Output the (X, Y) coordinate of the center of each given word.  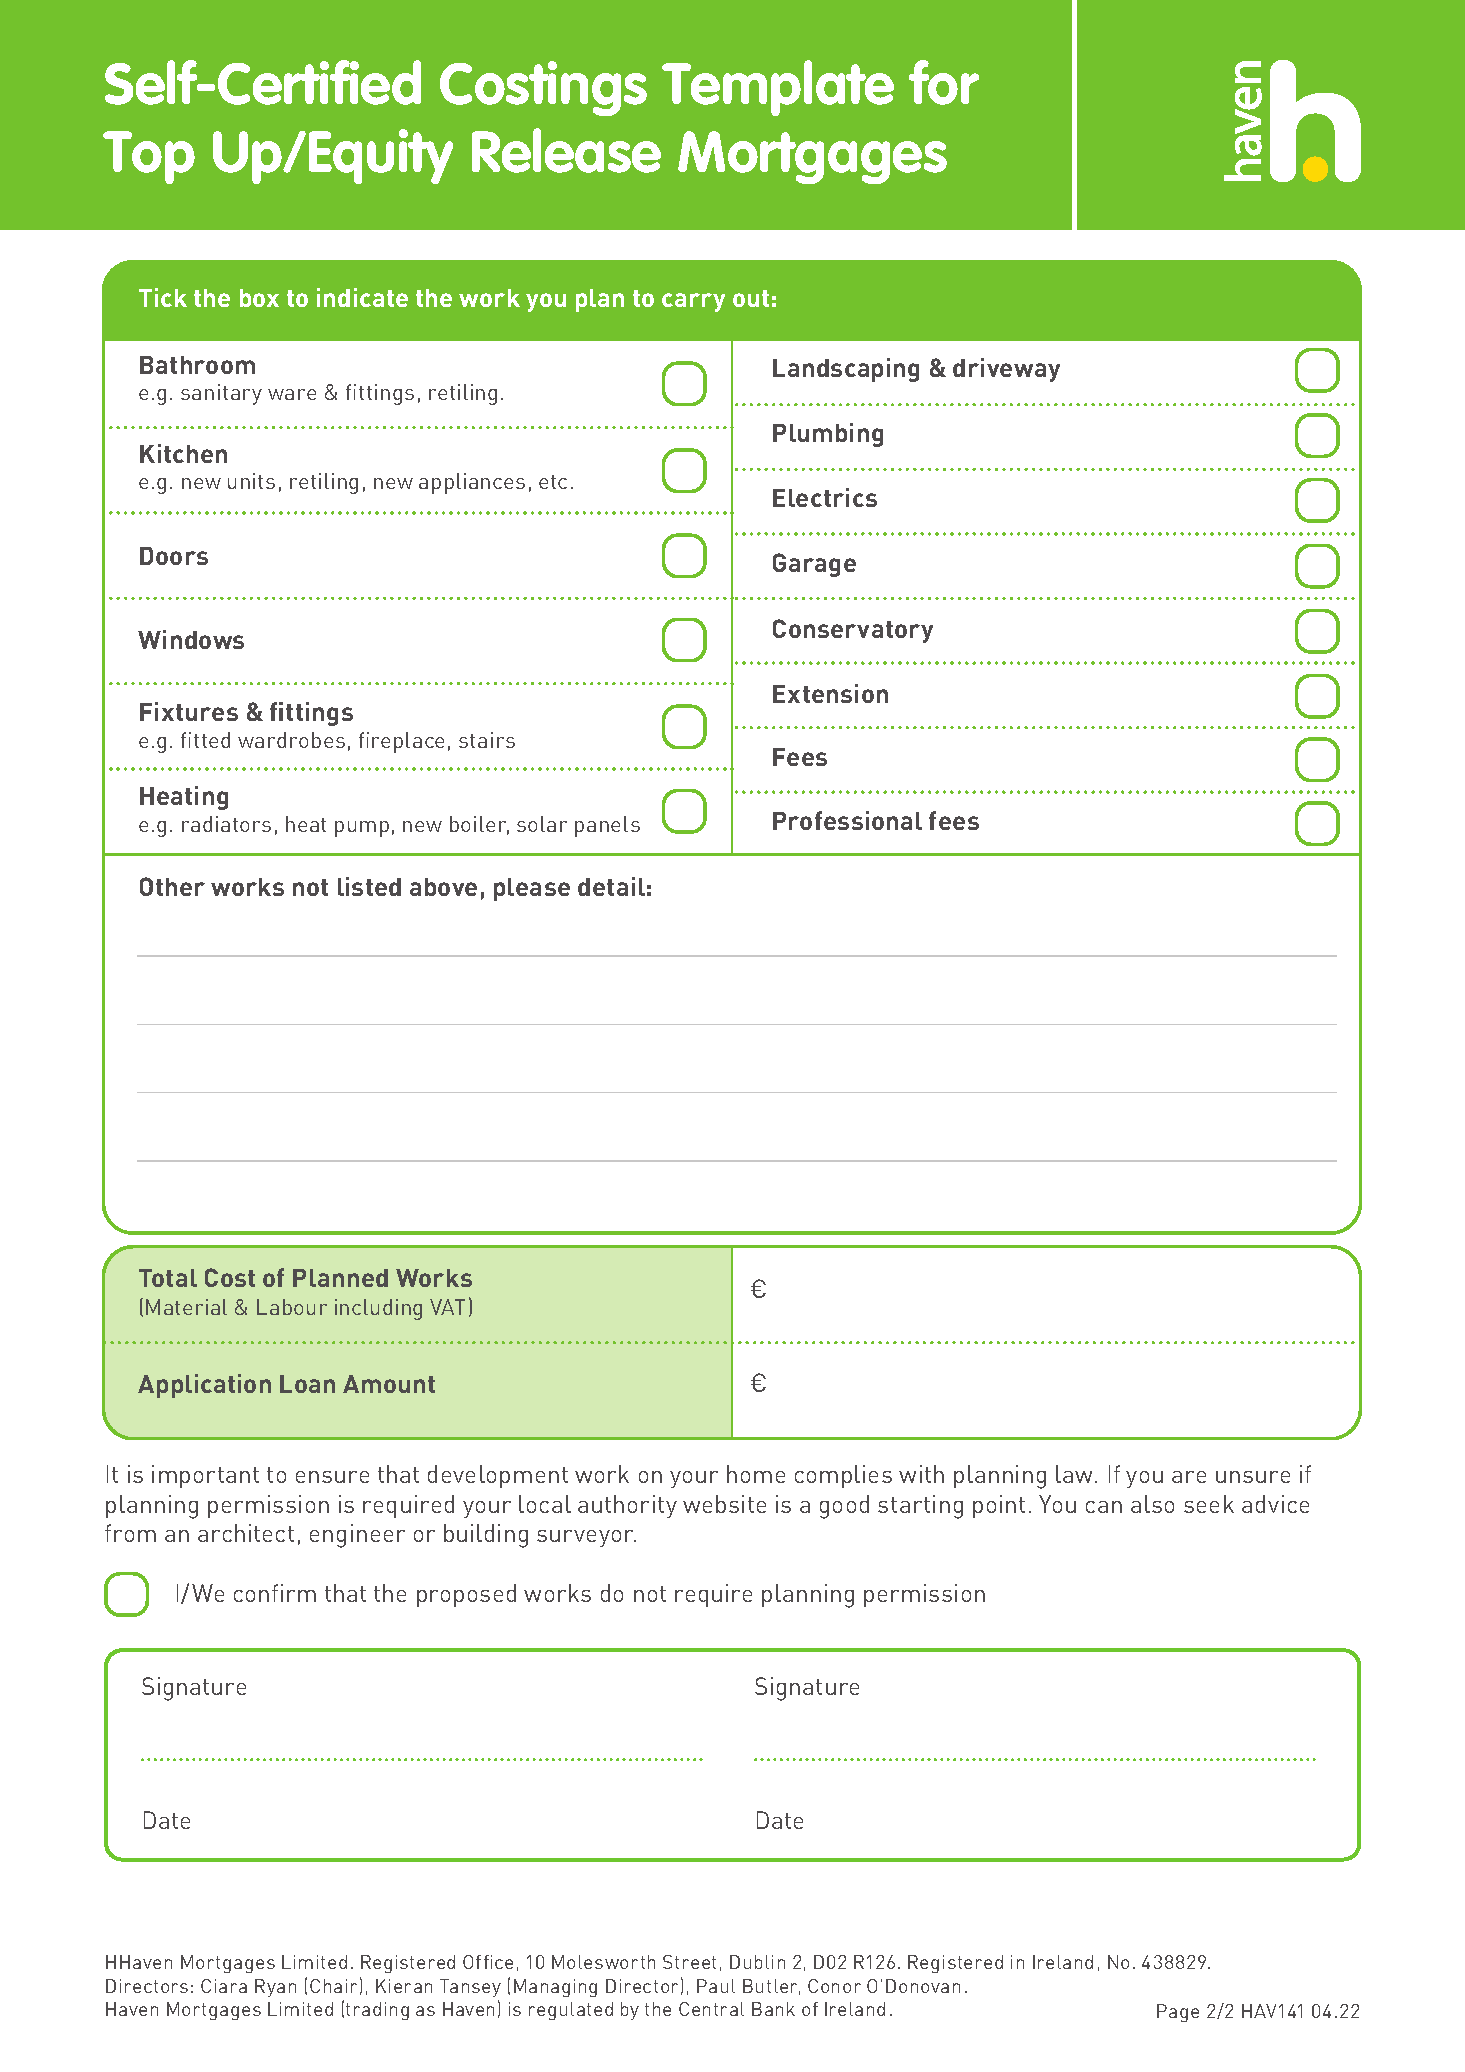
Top (149, 157)
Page (1178, 2013)
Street (689, 1962)
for (944, 82)
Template (778, 88)
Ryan (275, 1988)
